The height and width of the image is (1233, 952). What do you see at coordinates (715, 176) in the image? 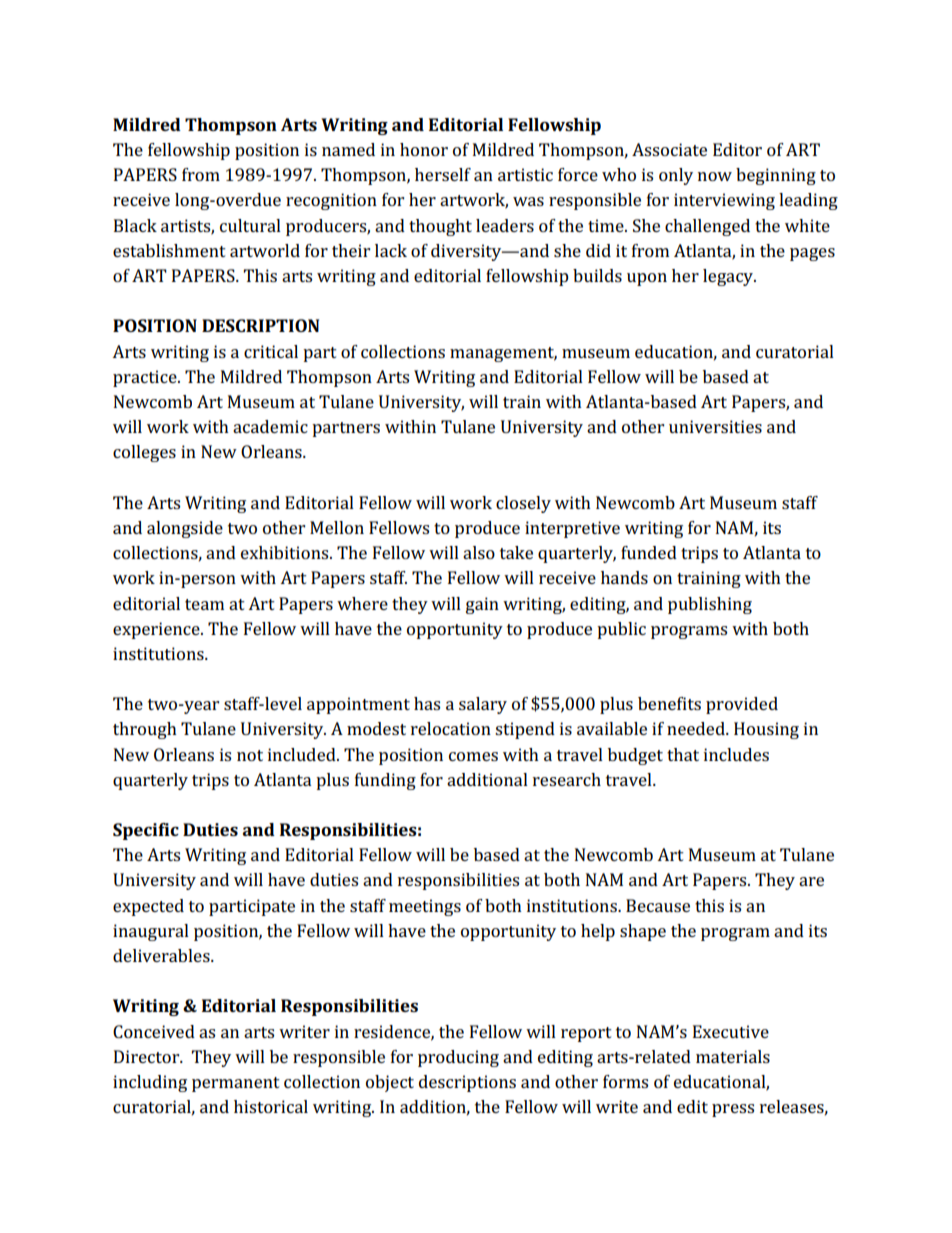
I see `now` at bounding box center [715, 176].
